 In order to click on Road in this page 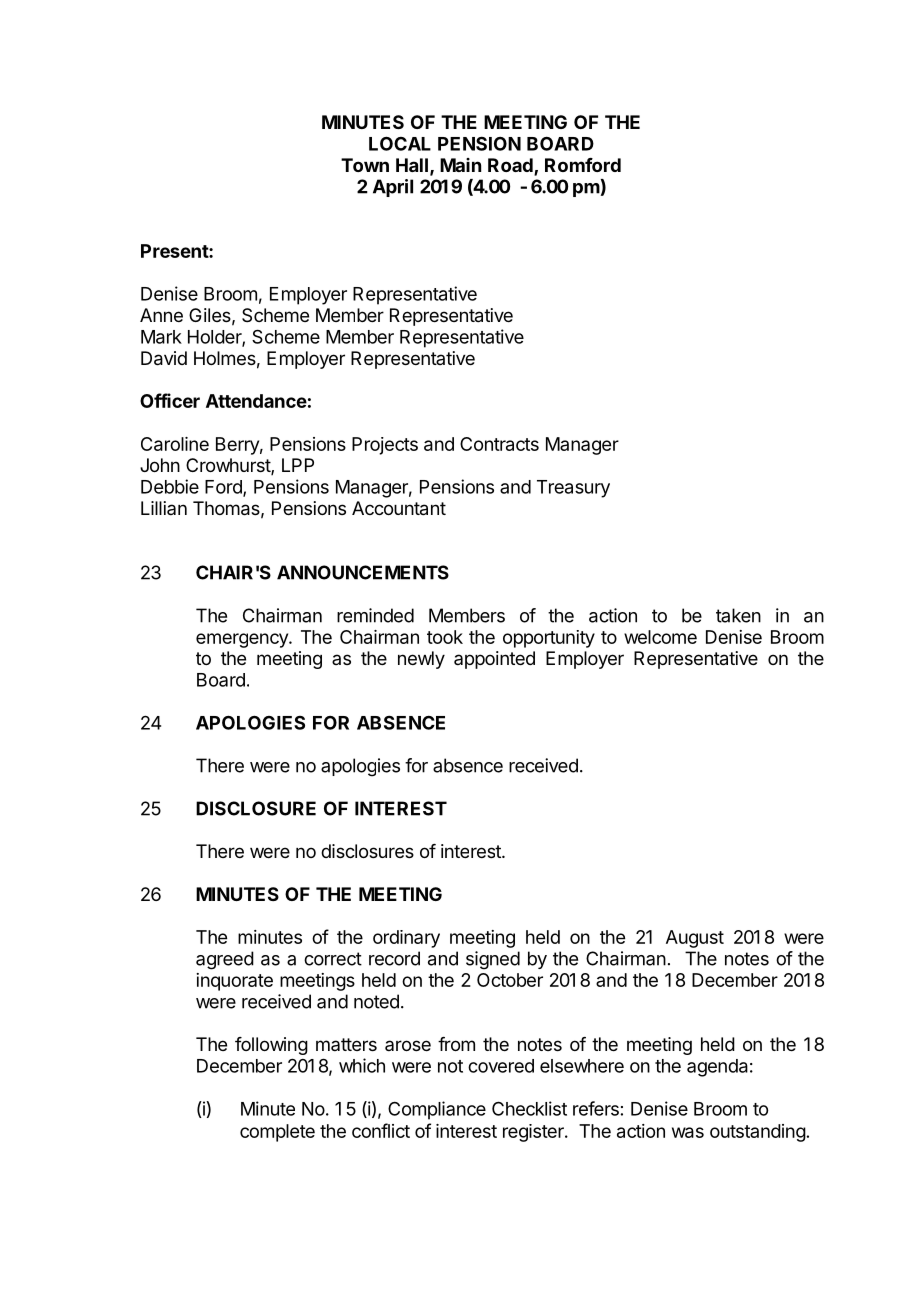, I will do `click(511, 166)`.
